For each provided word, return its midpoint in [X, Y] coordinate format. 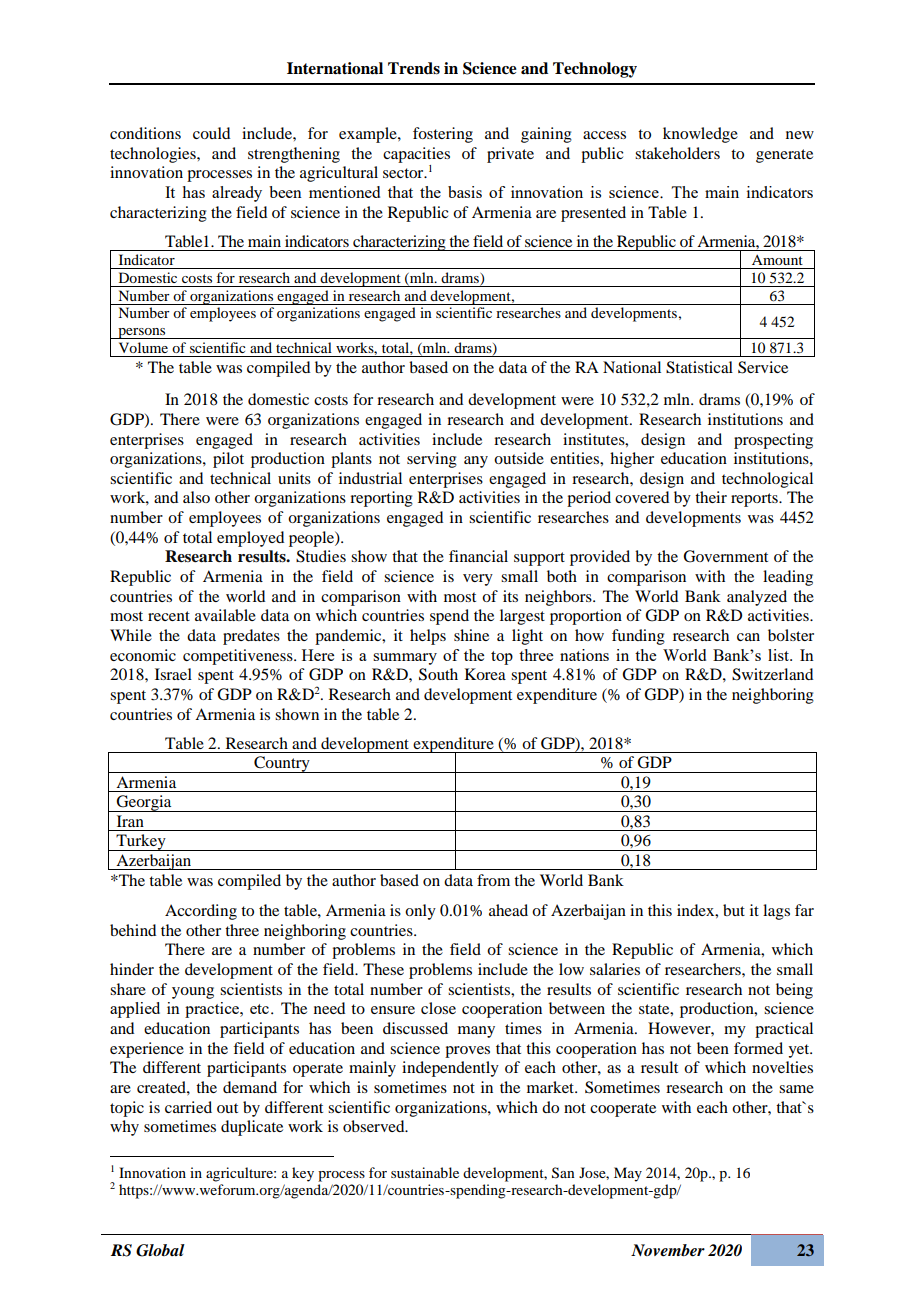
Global [160, 1250]
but [734, 910]
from [493, 880]
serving [432, 460]
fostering [443, 135]
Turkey [141, 842]
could [211, 133]
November [668, 1250]
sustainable [425, 1172]
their [711, 497]
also [196, 497]
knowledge [700, 135]
